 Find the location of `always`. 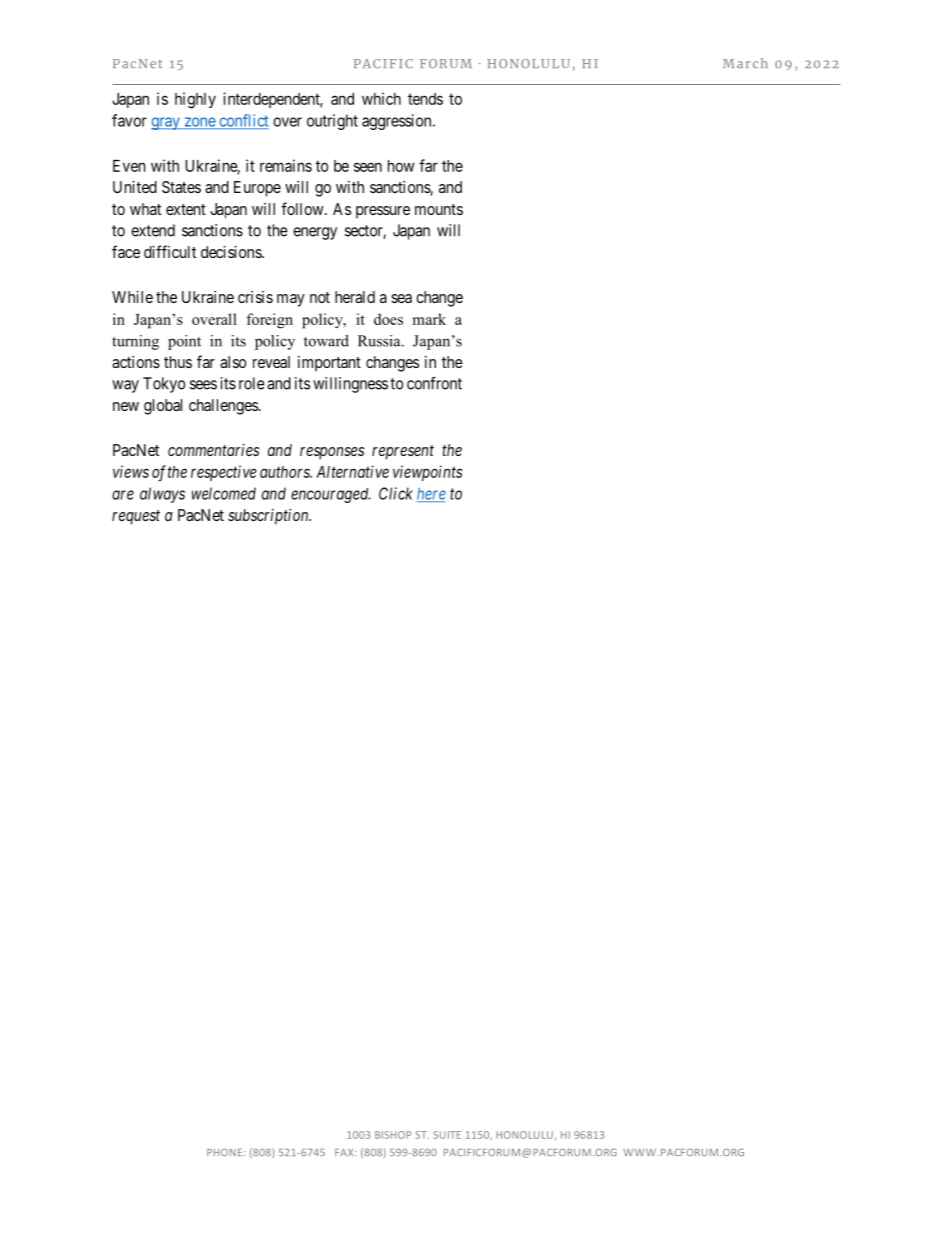

always is located at coordinates (162, 495).
